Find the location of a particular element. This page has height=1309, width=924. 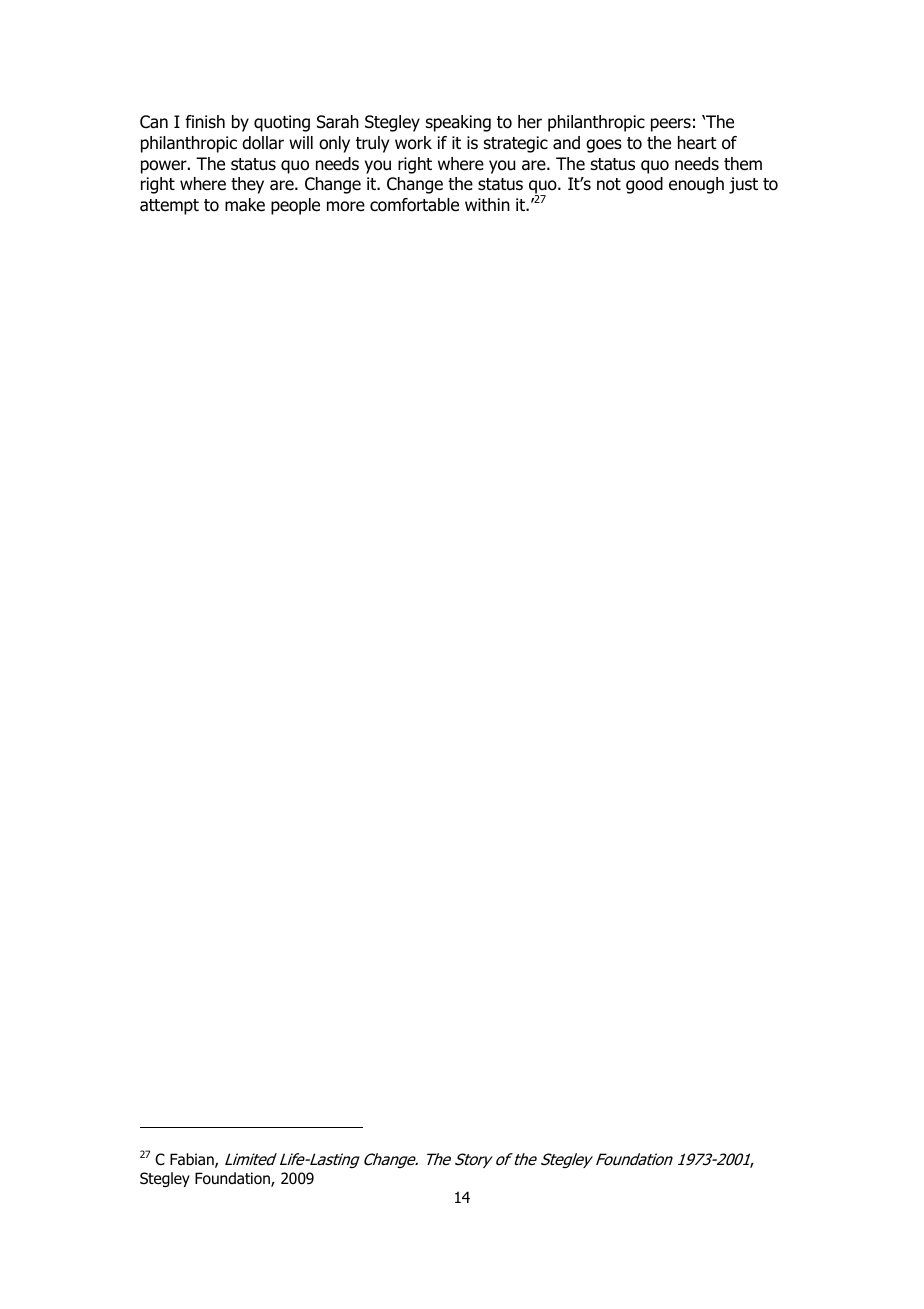

enough is located at coordinates (696, 185).
